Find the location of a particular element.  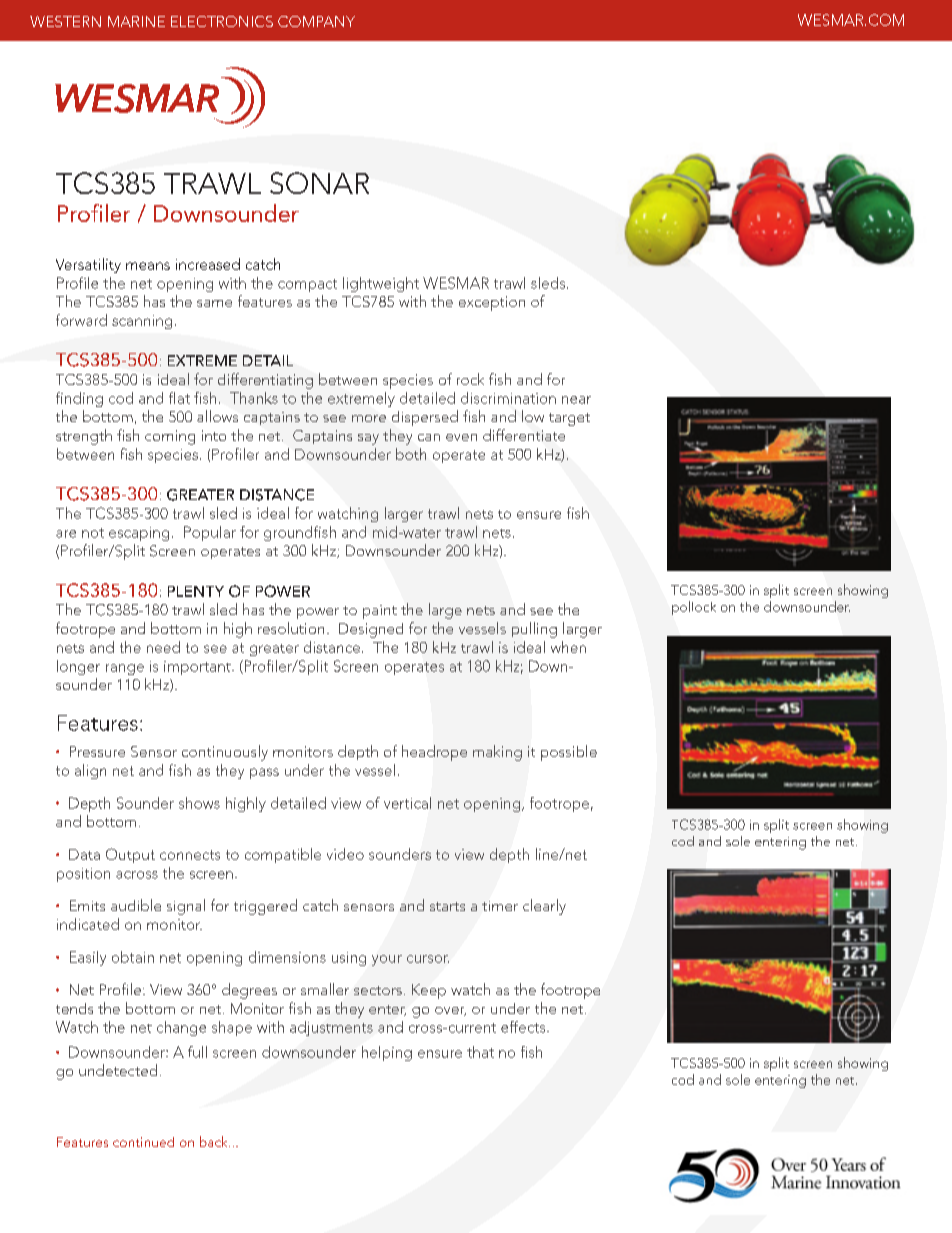

lightweight is located at coordinates (381, 284).
